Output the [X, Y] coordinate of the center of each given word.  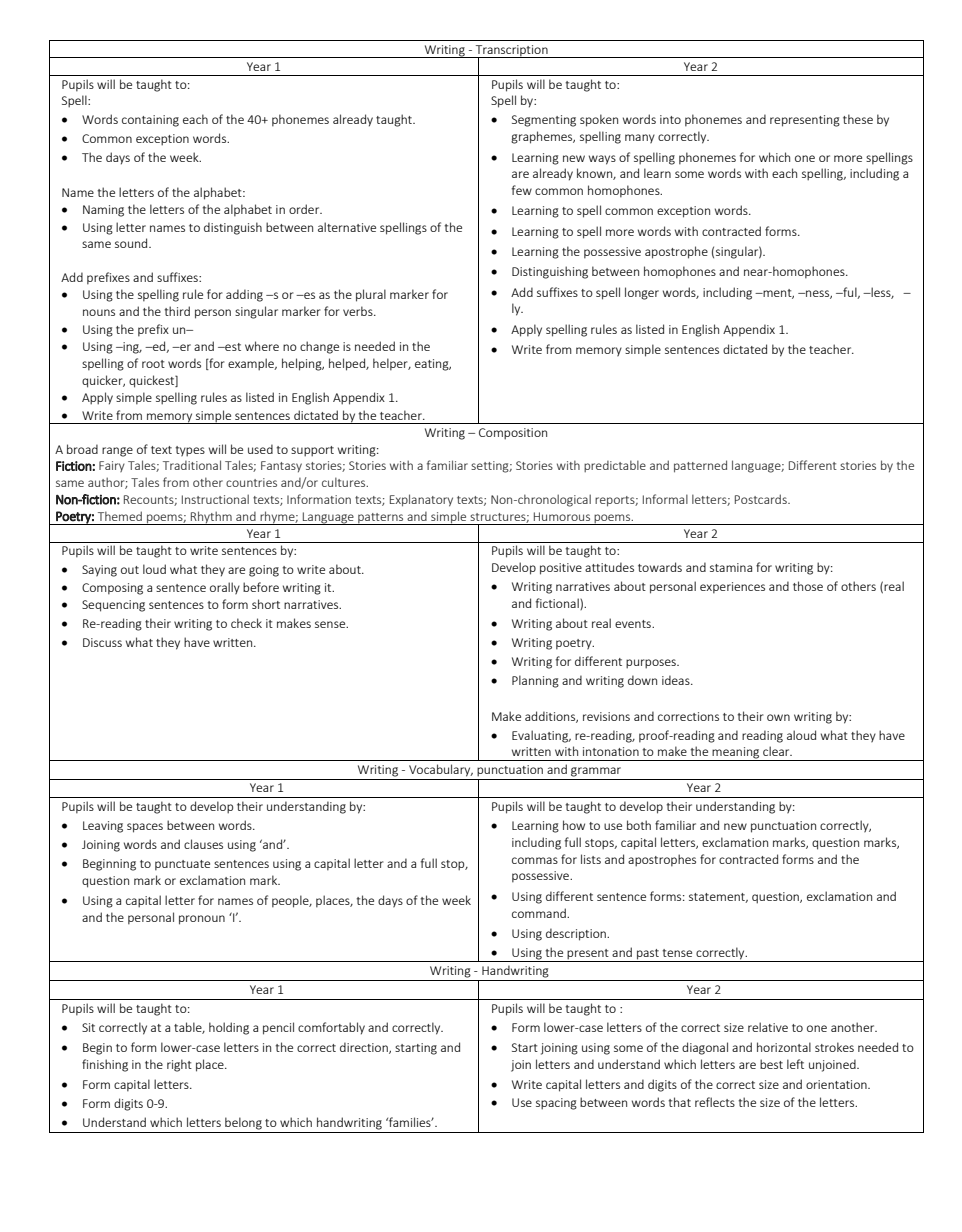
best [771, 1064]
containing [150, 121]
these [858, 119]
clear [777, 751]
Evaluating [541, 736]
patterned [700, 466]
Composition [513, 434]
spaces [145, 828]
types [190, 451]
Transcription [511, 52]
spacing [556, 1104]
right [179, 1065]
